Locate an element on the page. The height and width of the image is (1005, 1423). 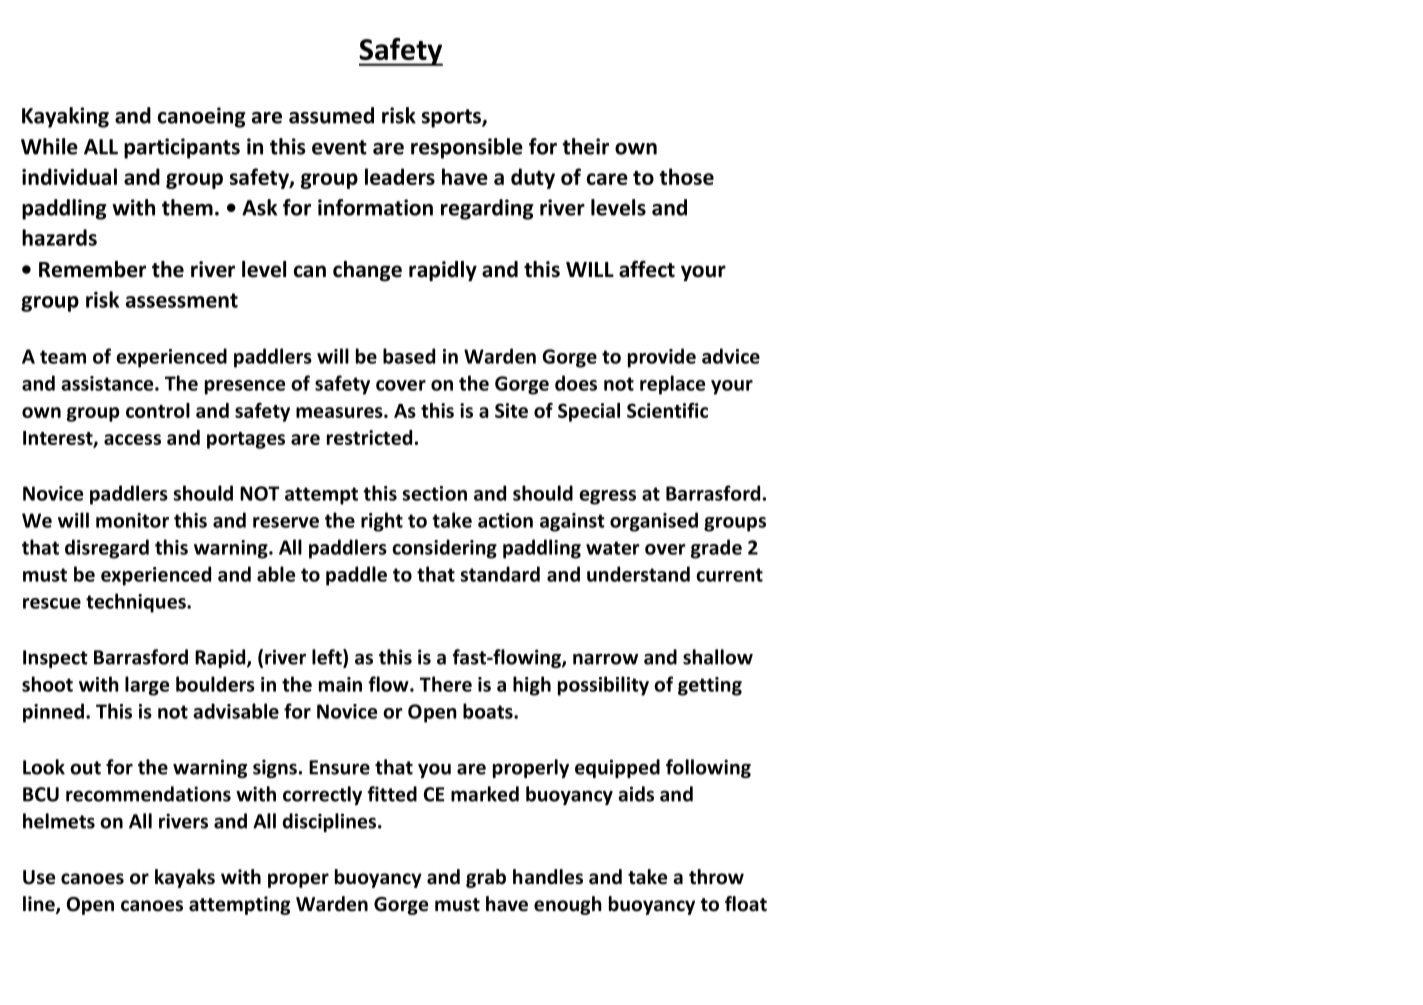
grab is located at coordinates (486, 878).
